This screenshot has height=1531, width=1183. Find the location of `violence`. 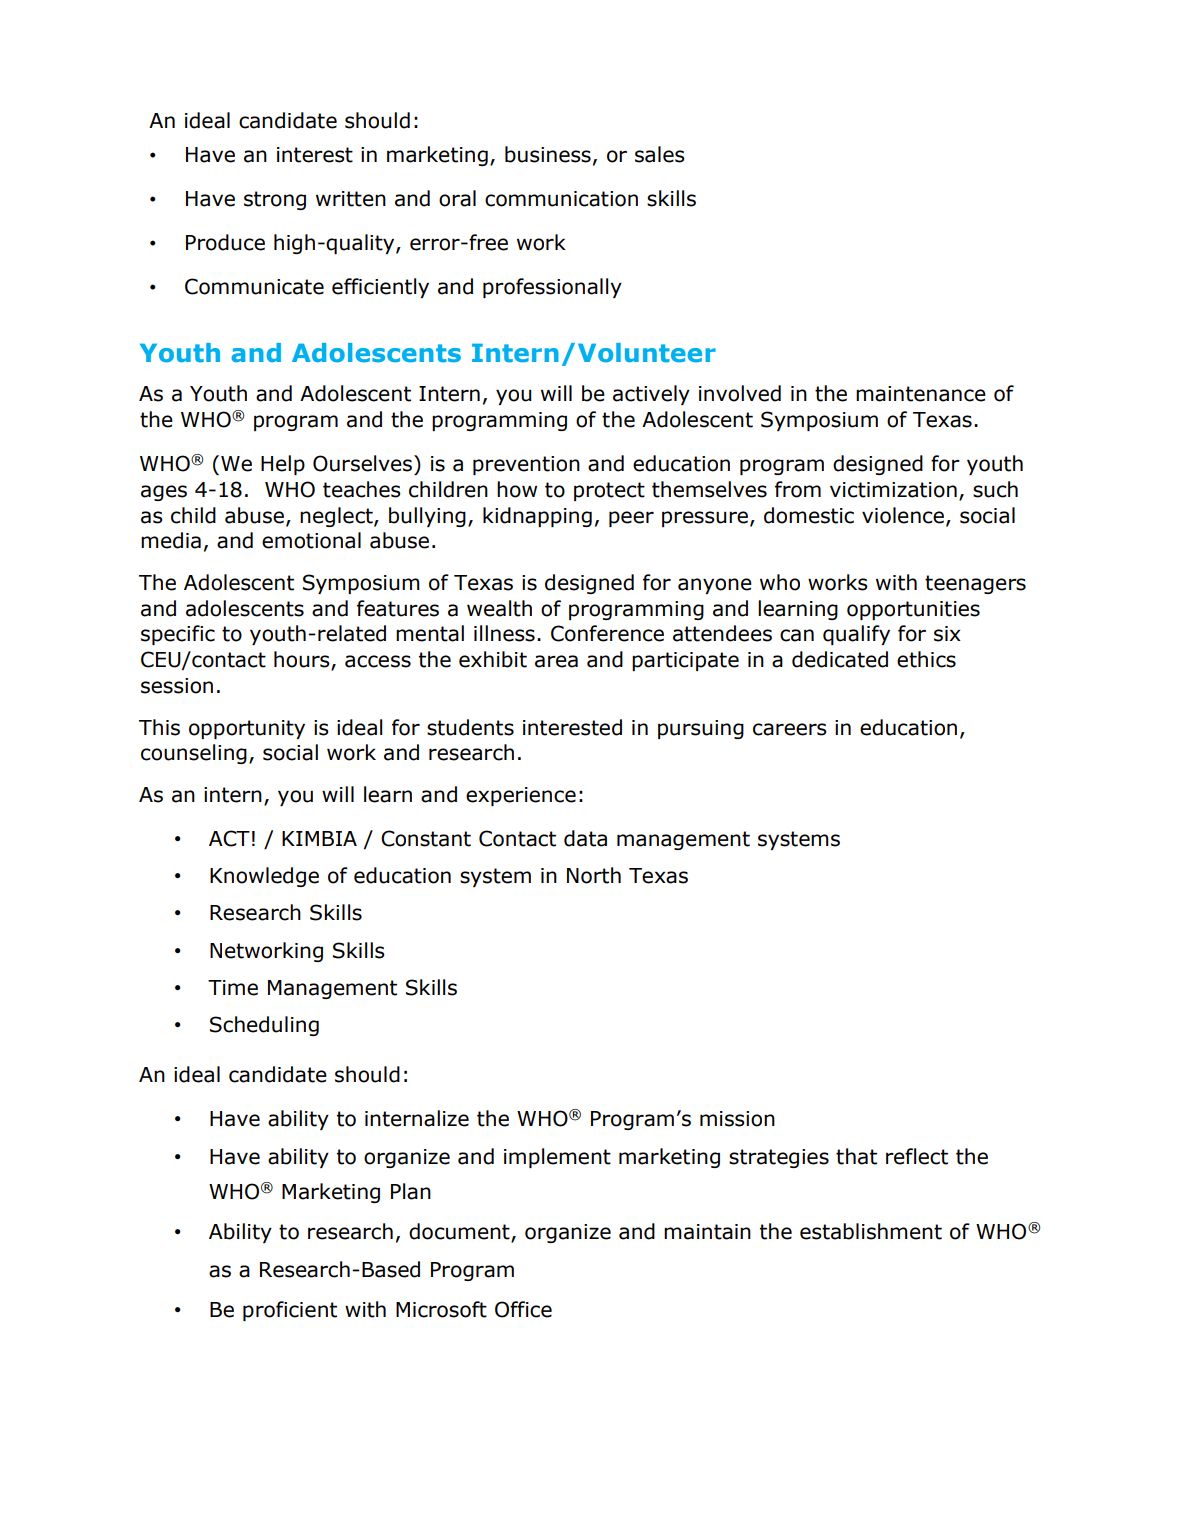

violence is located at coordinates (903, 515).
